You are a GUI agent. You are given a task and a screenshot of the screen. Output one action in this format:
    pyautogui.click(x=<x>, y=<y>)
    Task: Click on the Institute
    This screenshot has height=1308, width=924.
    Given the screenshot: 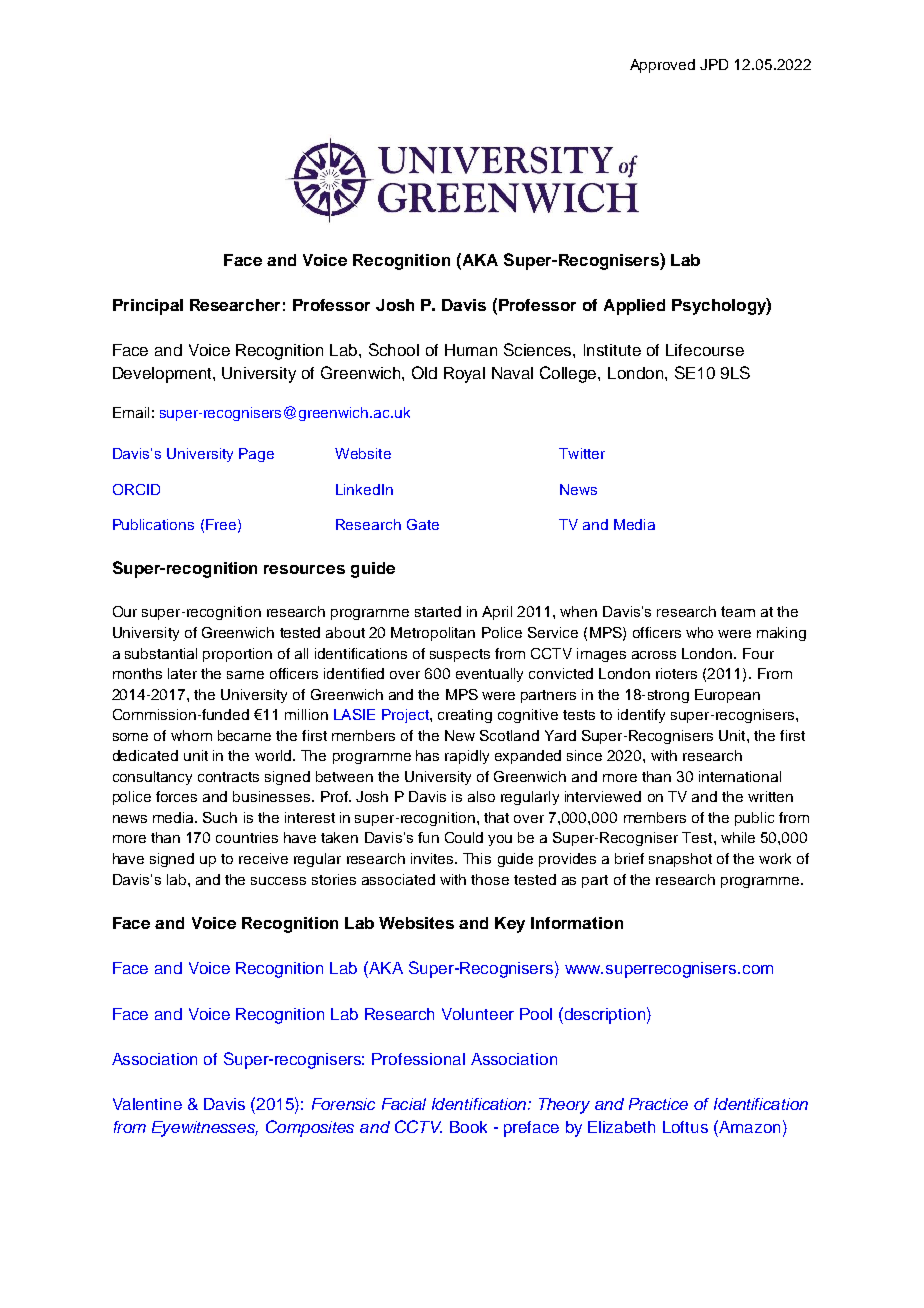 What is the action you would take?
    pyautogui.click(x=612, y=350)
